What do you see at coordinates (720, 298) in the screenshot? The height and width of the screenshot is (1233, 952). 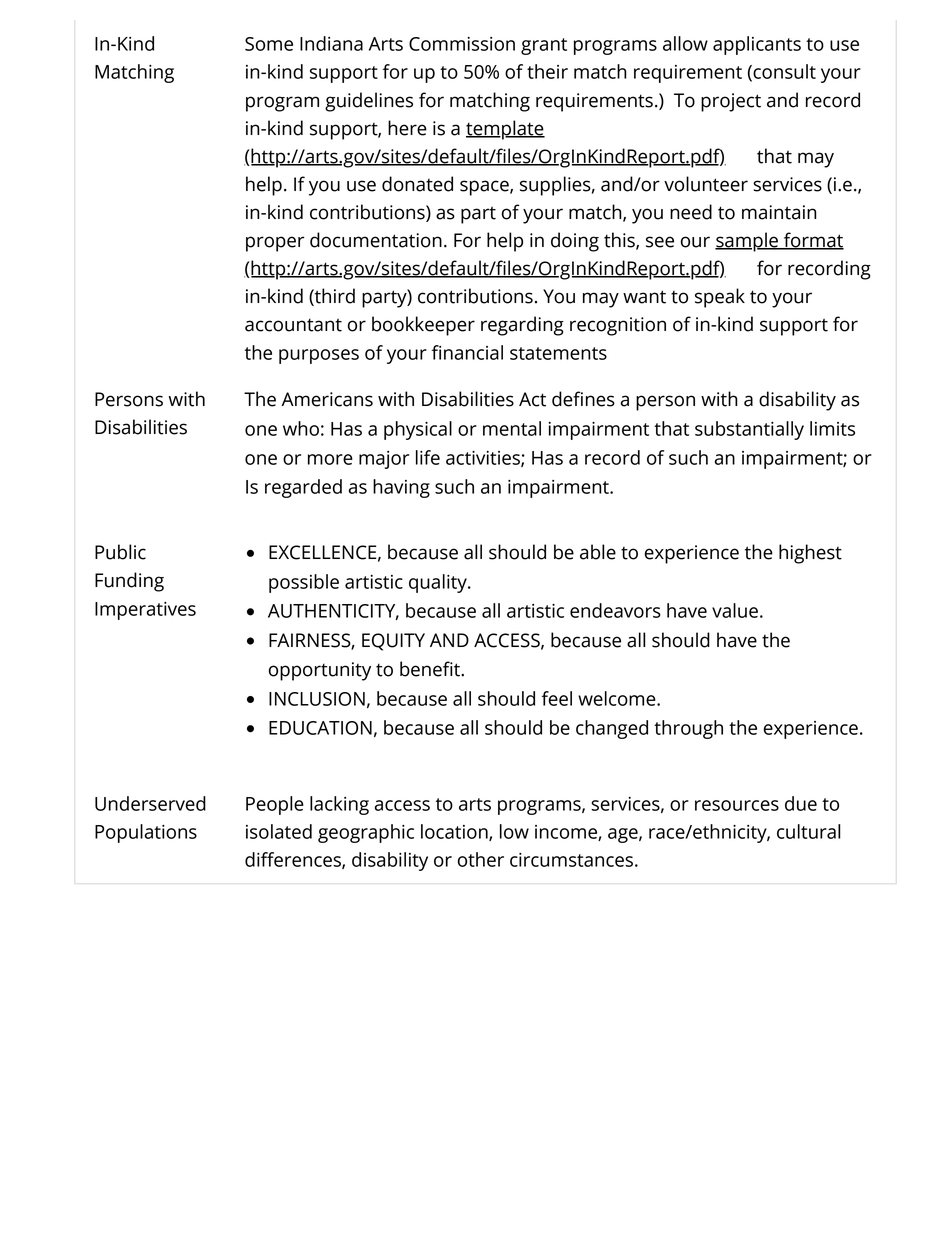 I see `speak` at bounding box center [720, 298].
